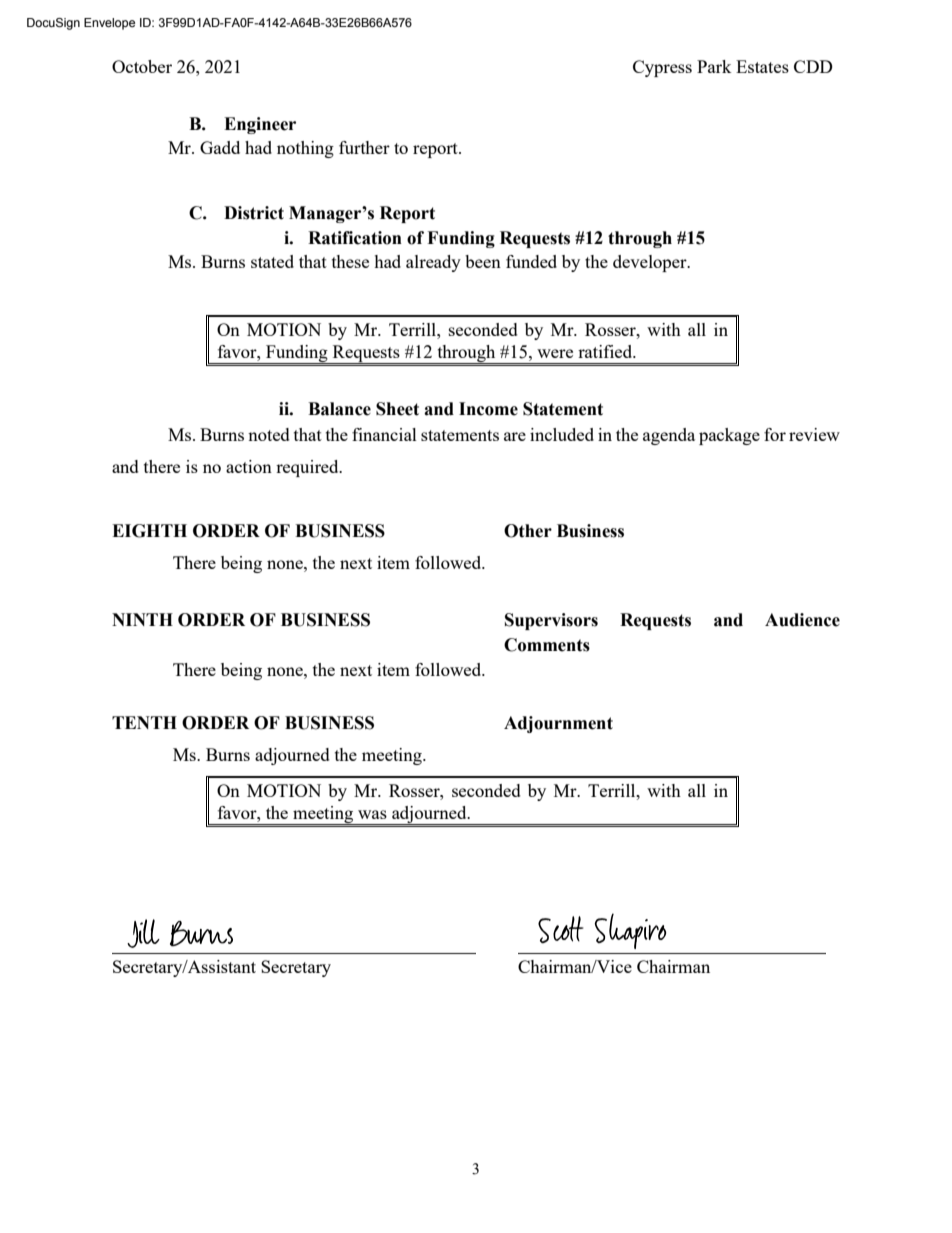  Describe the element at coordinates (364, 147) in the document. I see `further` at that location.
